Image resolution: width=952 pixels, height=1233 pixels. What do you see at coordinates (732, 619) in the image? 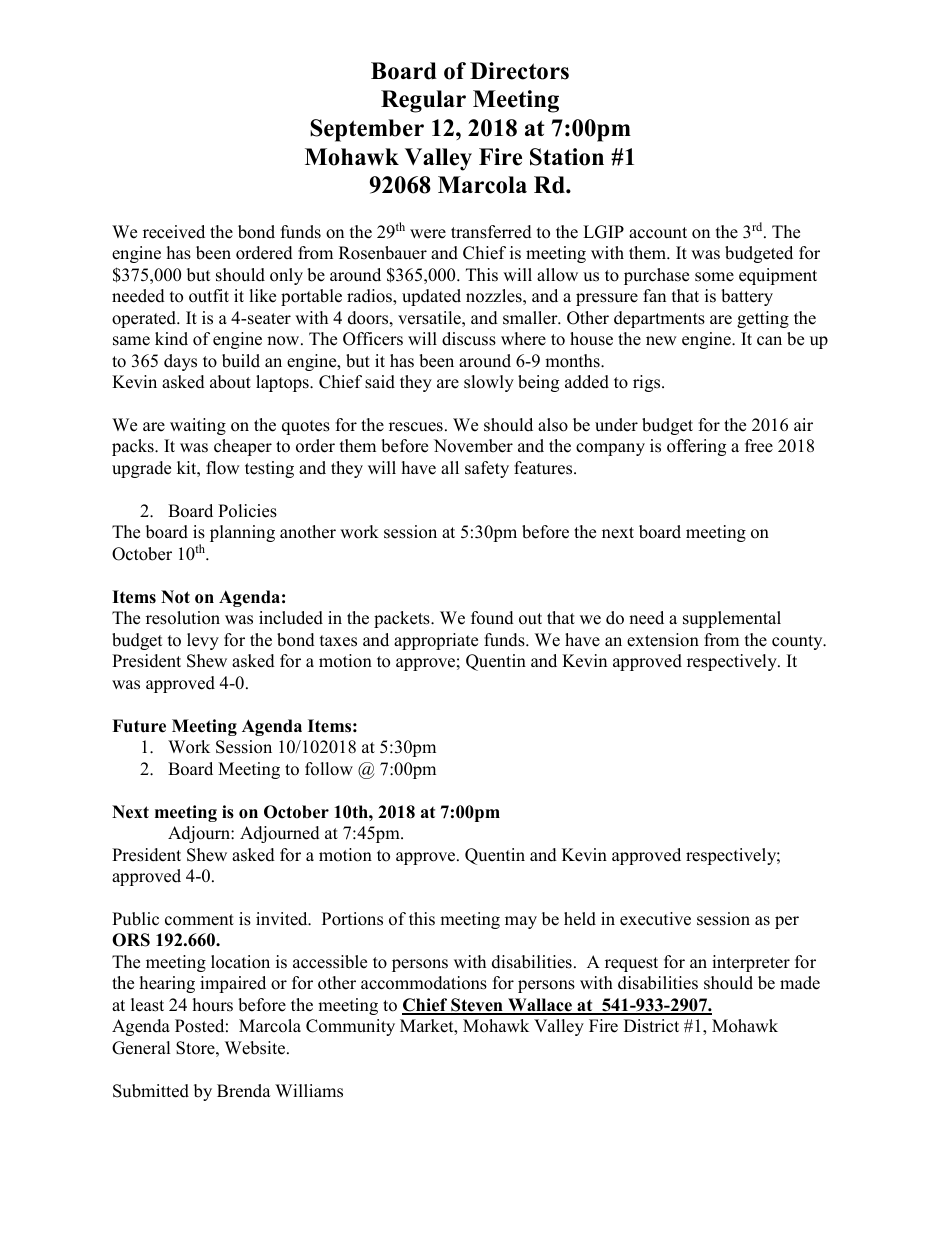
I see `supplemental` at bounding box center [732, 619].
